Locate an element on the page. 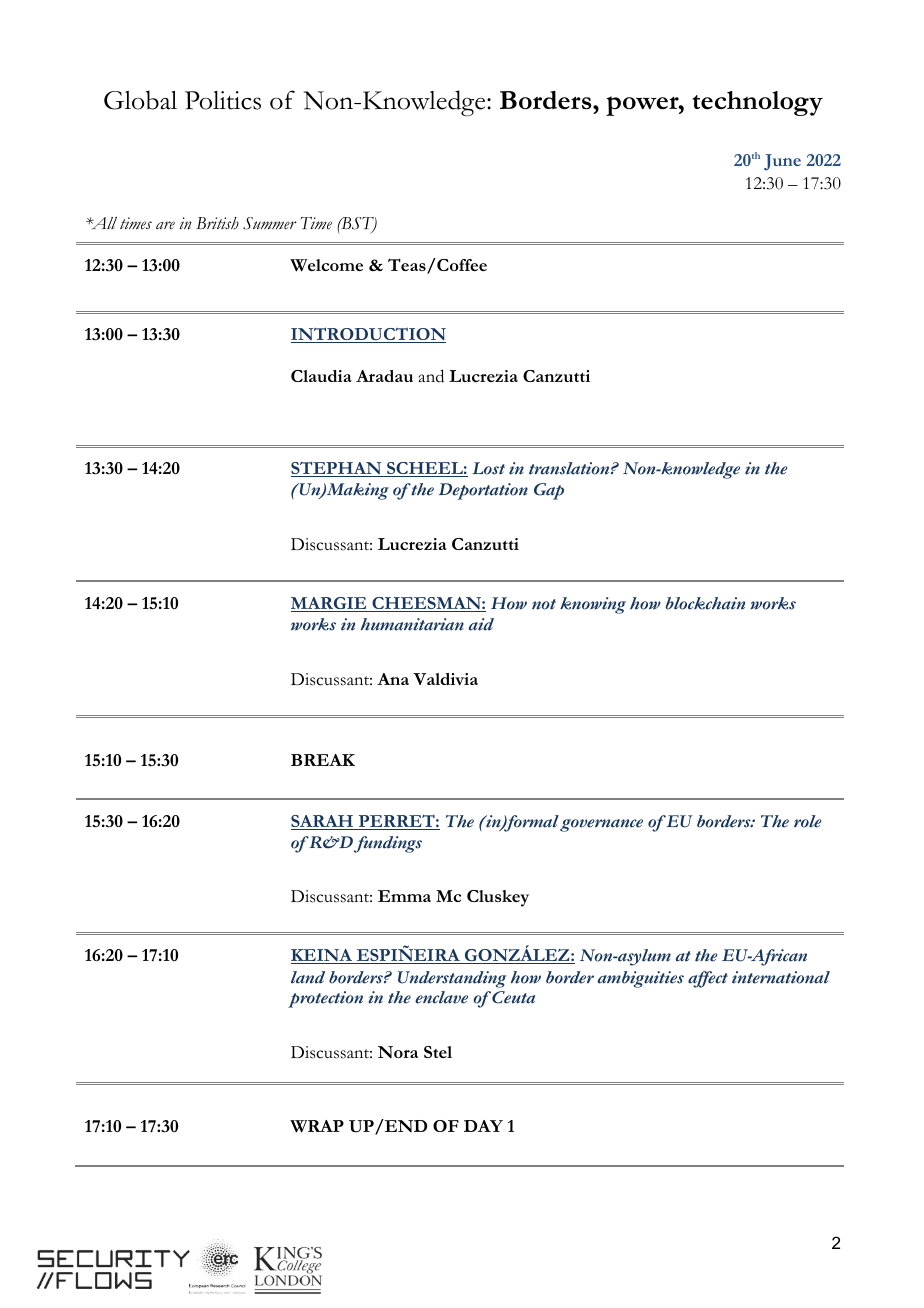 The width and height of the page is (924, 1308). Welcome is located at coordinates (326, 265).
